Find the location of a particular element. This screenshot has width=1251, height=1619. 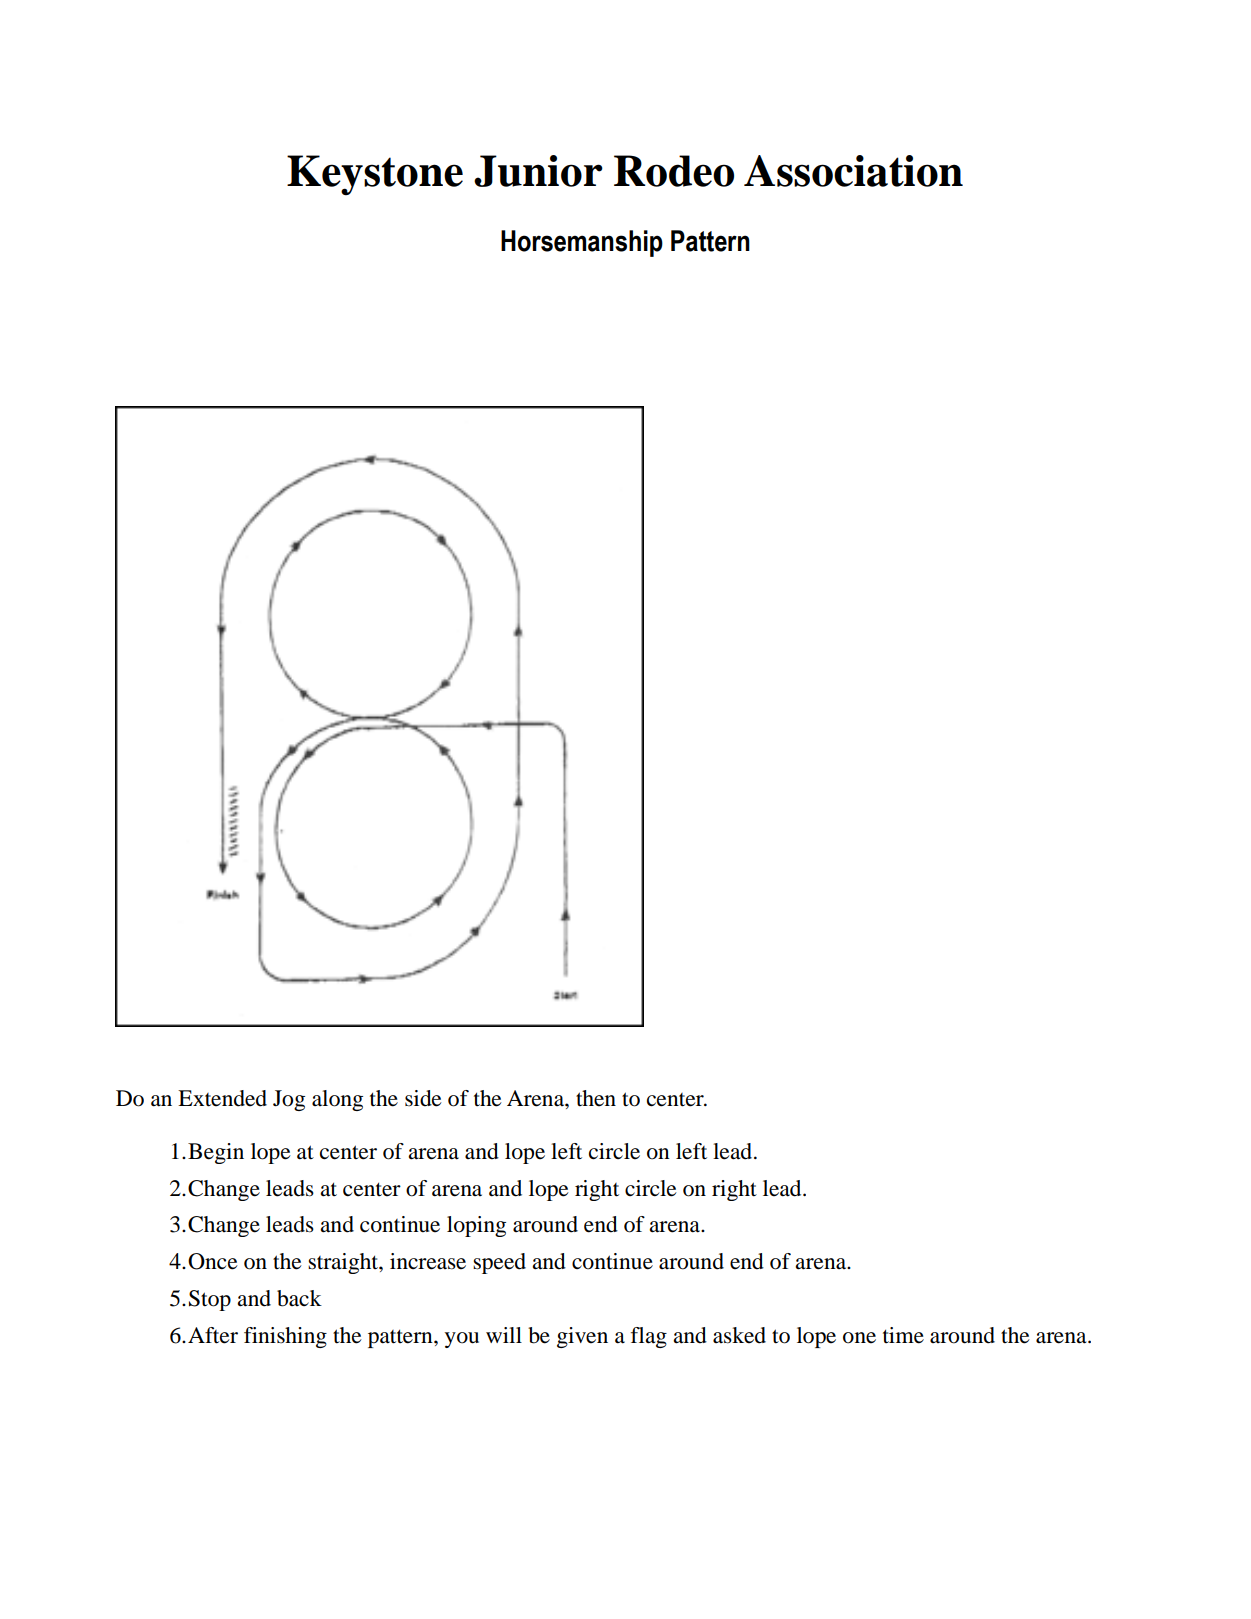

back is located at coordinates (299, 1298).
